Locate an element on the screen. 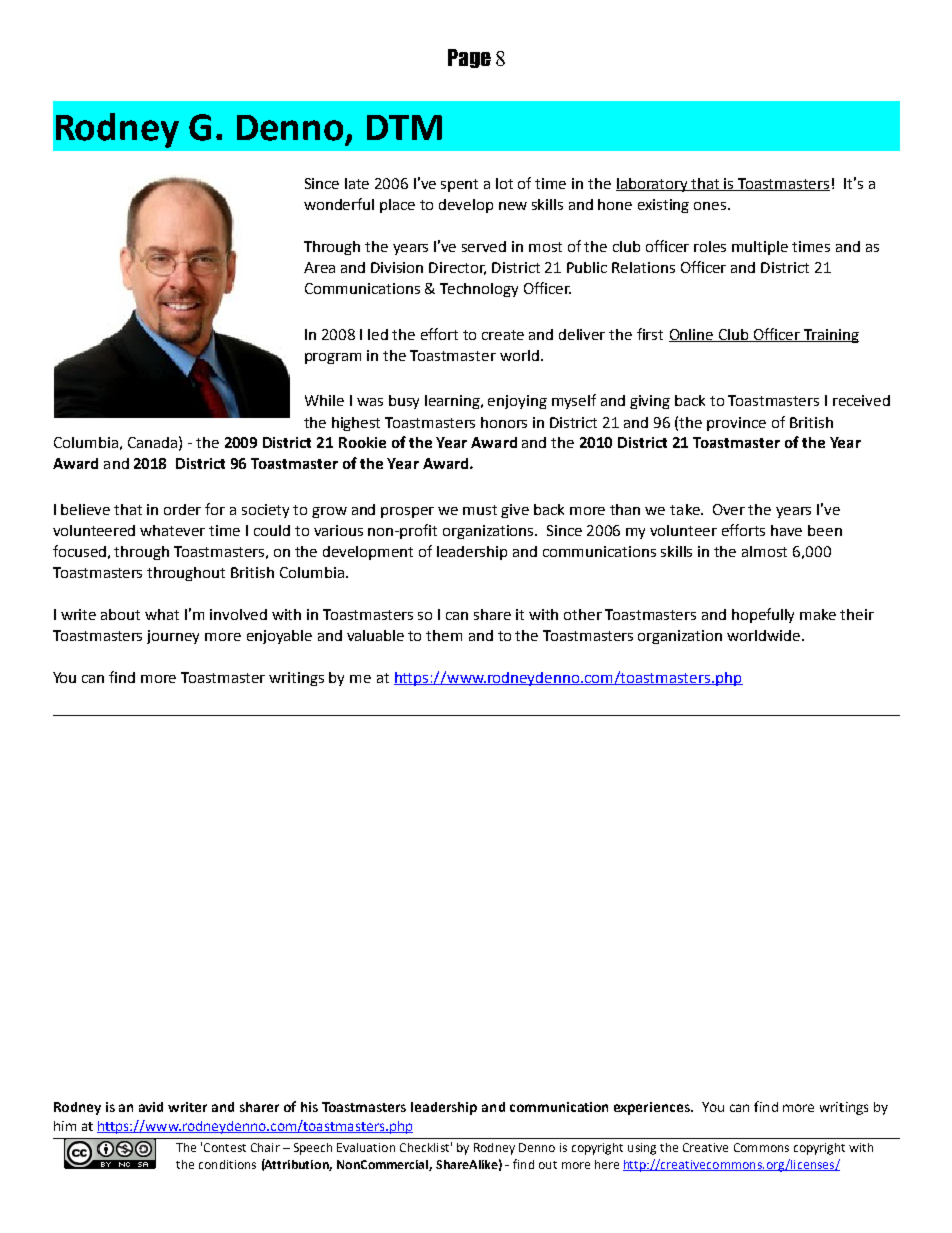 The height and width of the screenshot is (1233, 952). conditions is located at coordinates (227, 1164).
